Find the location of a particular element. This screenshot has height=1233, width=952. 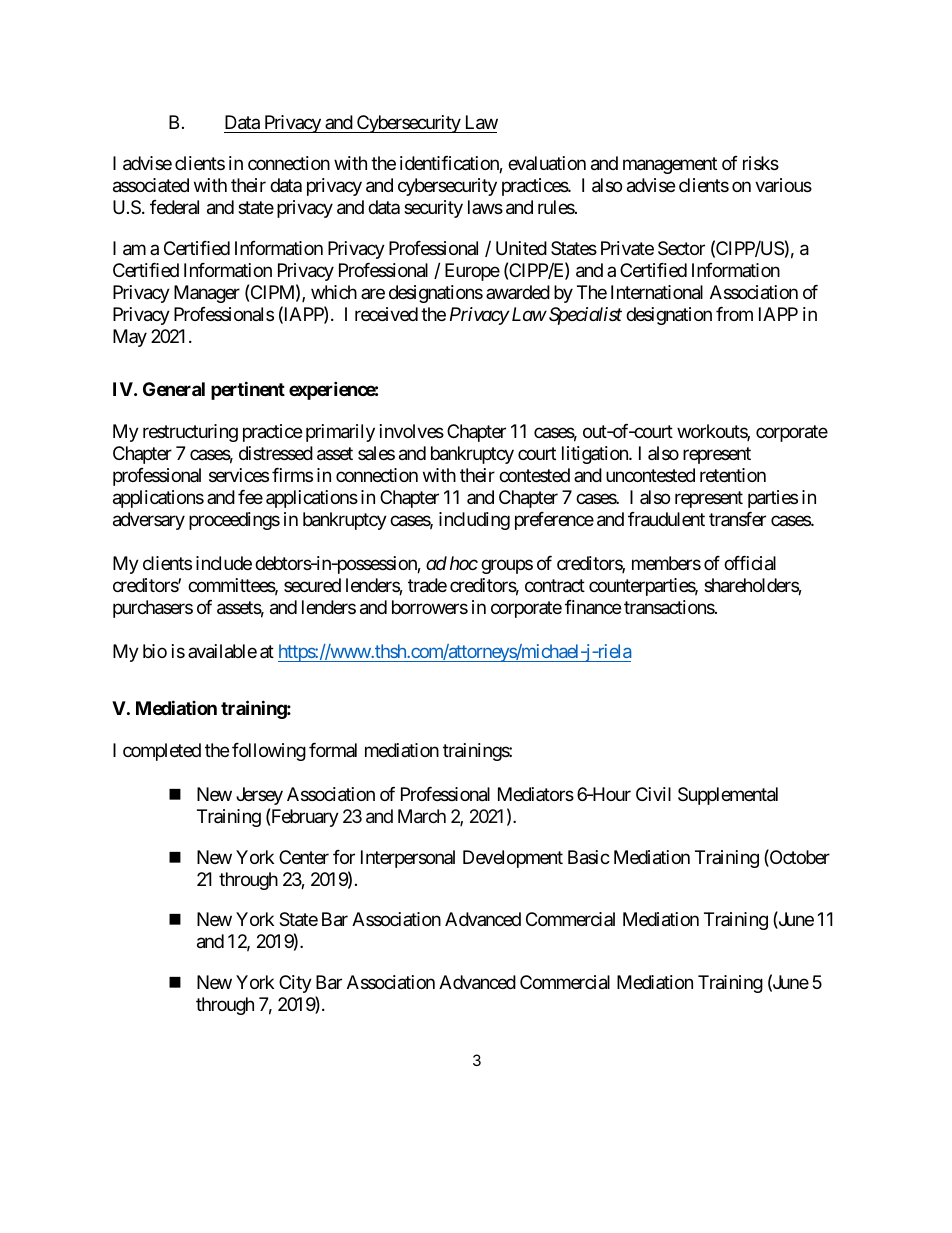

official is located at coordinates (750, 563).
